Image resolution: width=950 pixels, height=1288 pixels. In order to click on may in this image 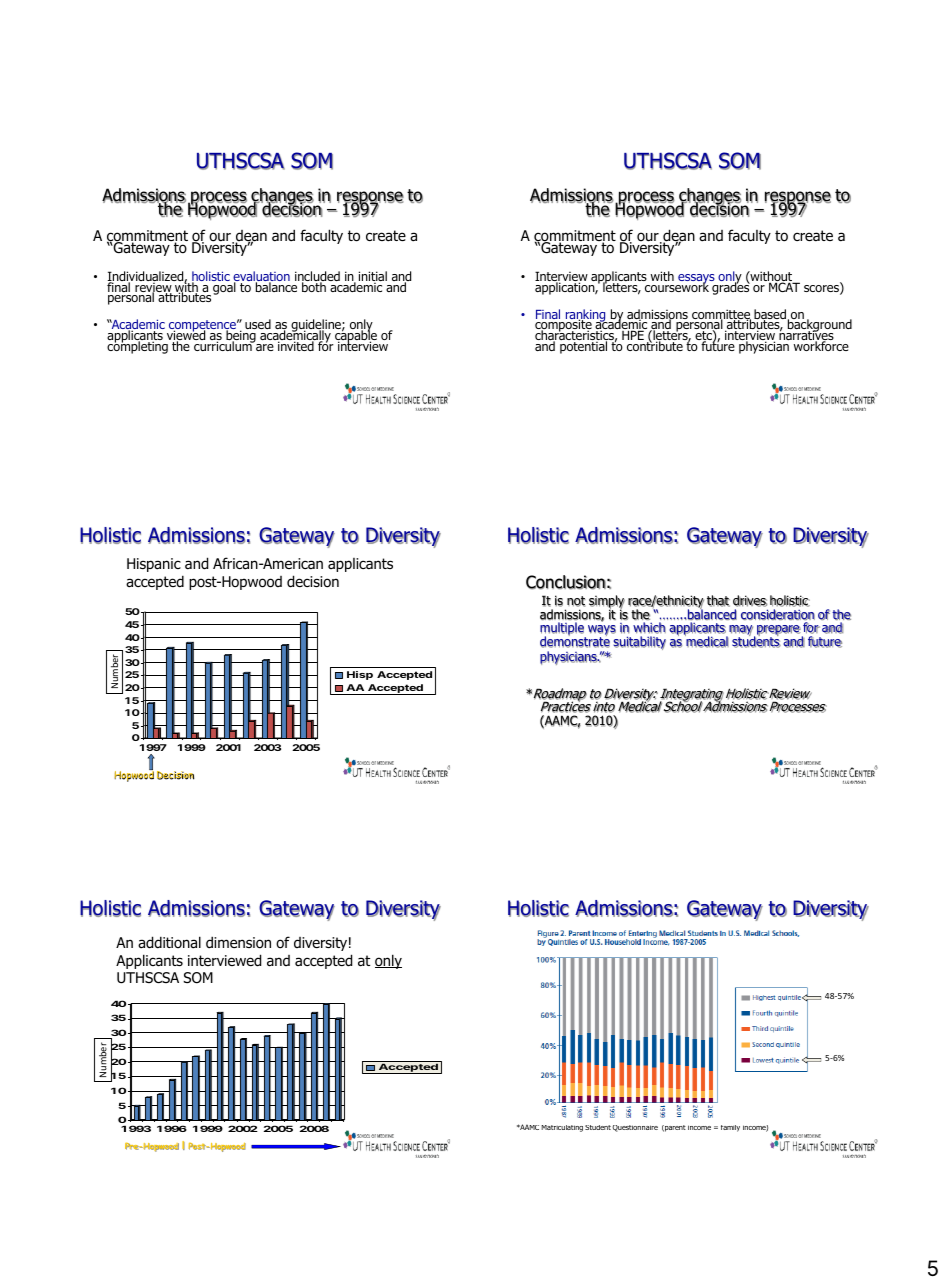, I will do `click(741, 631)`.
